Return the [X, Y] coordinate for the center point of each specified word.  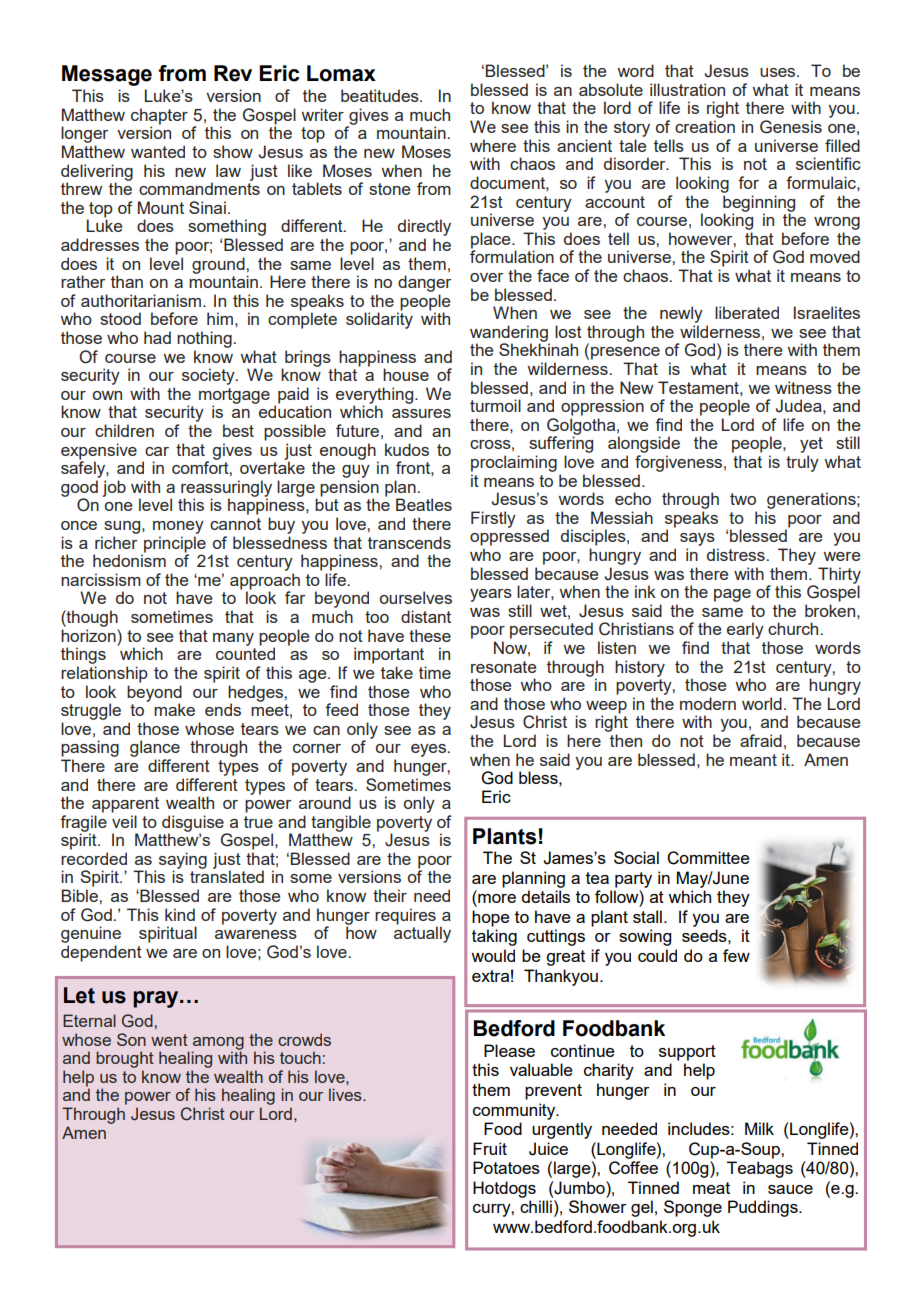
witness [803, 387]
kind [180, 914]
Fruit [490, 1148]
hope [491, 918]
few [736, 955]
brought [125, 1059]
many [233, 639]
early [745, 632]
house [406, 374]
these [430, 635]
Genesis [791, 127]
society [209, 376]
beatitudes [381, 95]
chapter [159, 117]
